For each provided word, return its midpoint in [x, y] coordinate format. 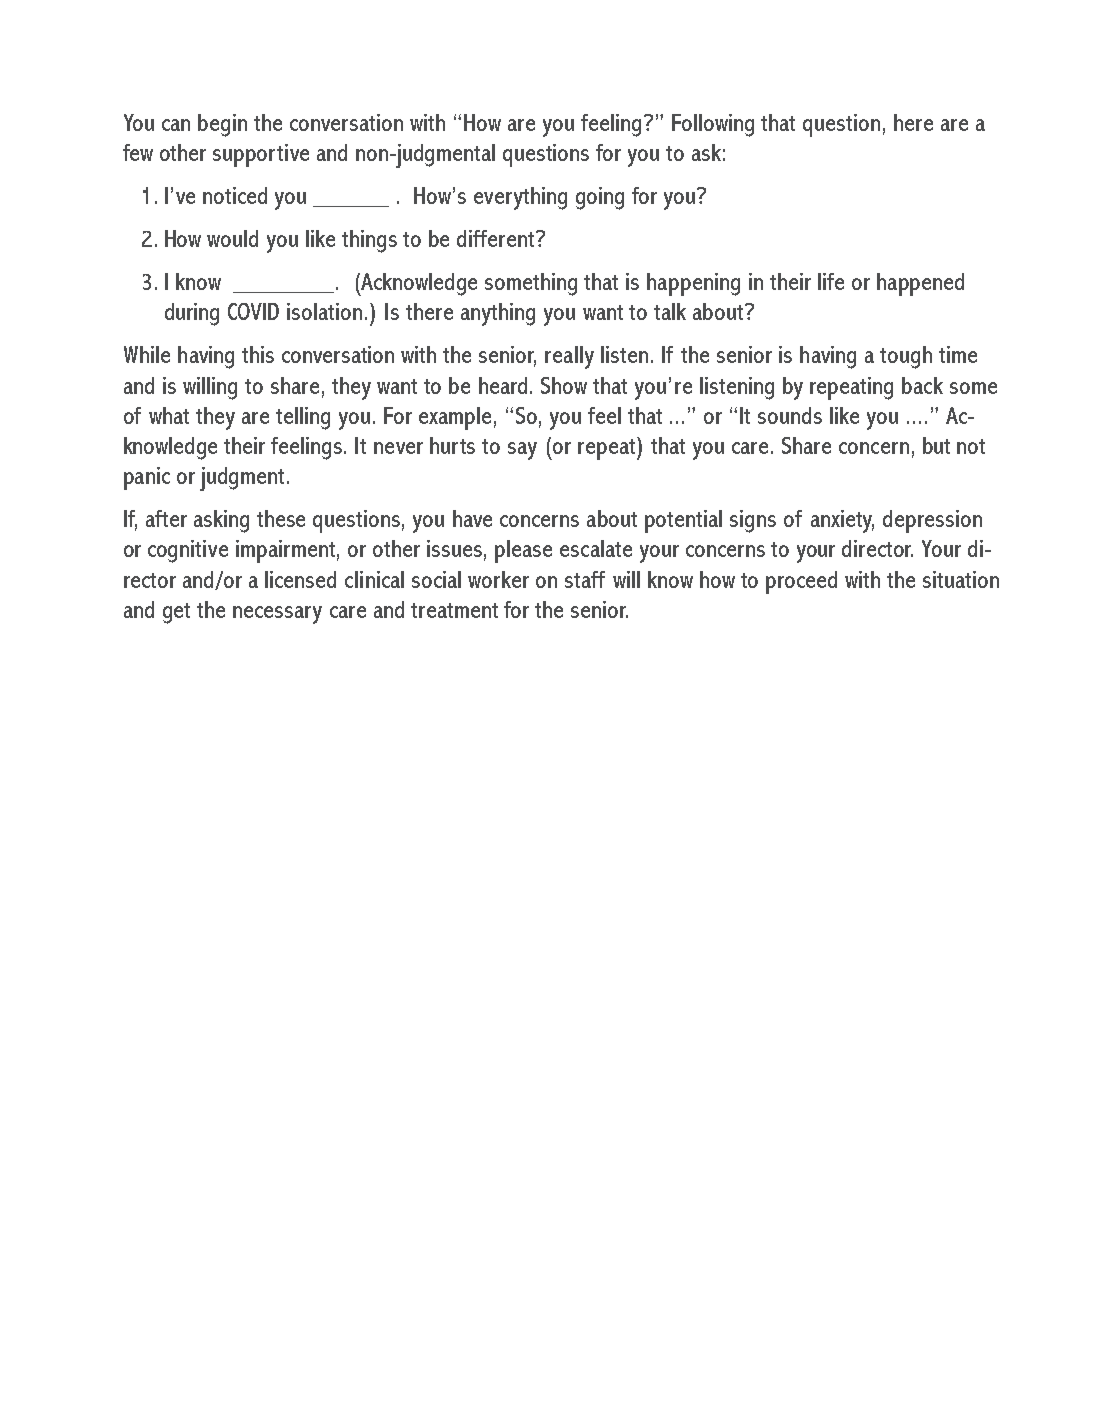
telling [303, 418]
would [232, 238]
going [600, 198]
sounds [790, 415]
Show [564, 385]
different [497, 238]
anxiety [842, 521]
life [831, 281]
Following [713, 125]
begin [222, 125]
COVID [253, 311]
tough [906, 357]
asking [221, 521]
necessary [277, 615]
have [472, 518]
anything [498, 314]
